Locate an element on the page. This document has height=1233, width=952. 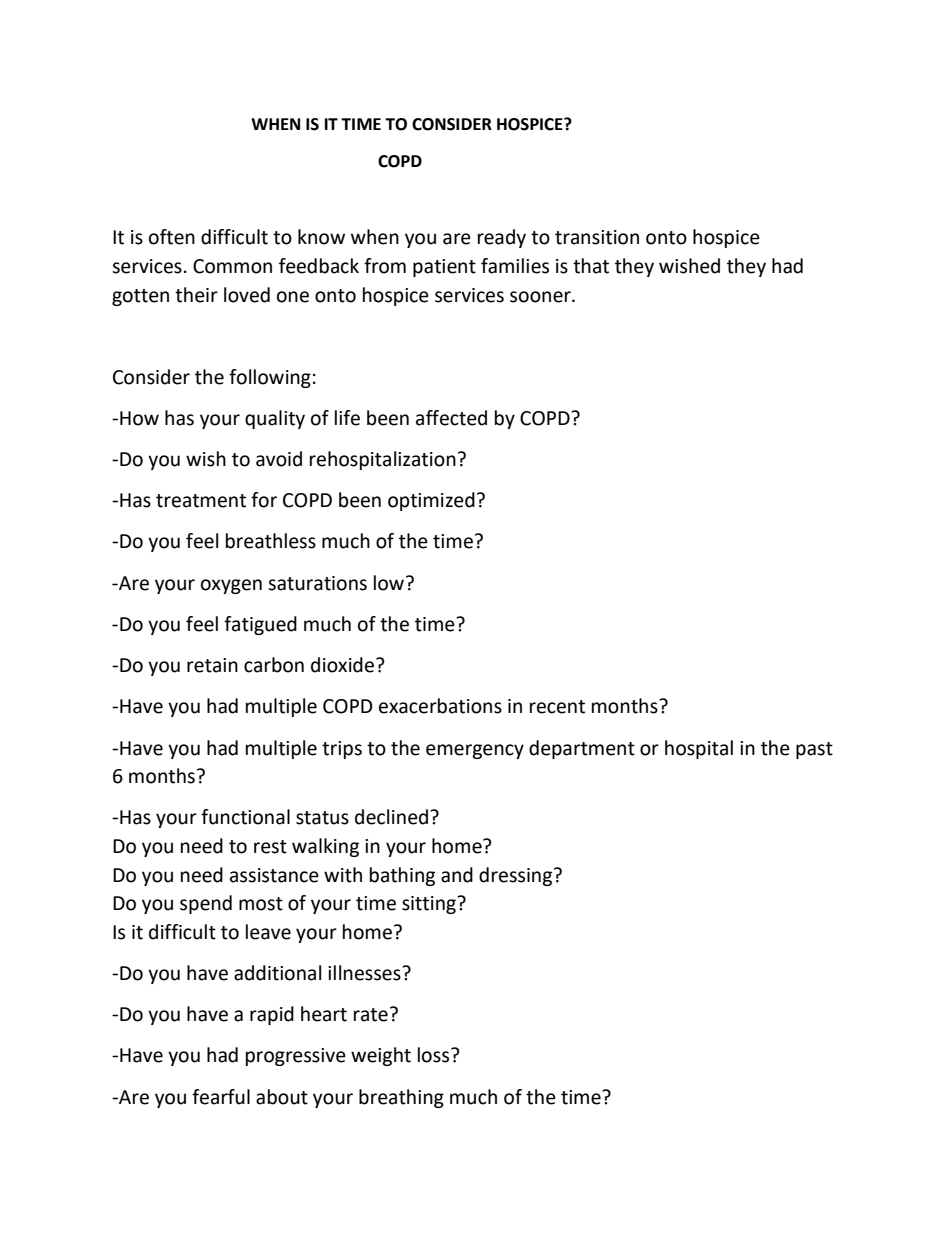
optimized is located at coordinates (431, 501).
